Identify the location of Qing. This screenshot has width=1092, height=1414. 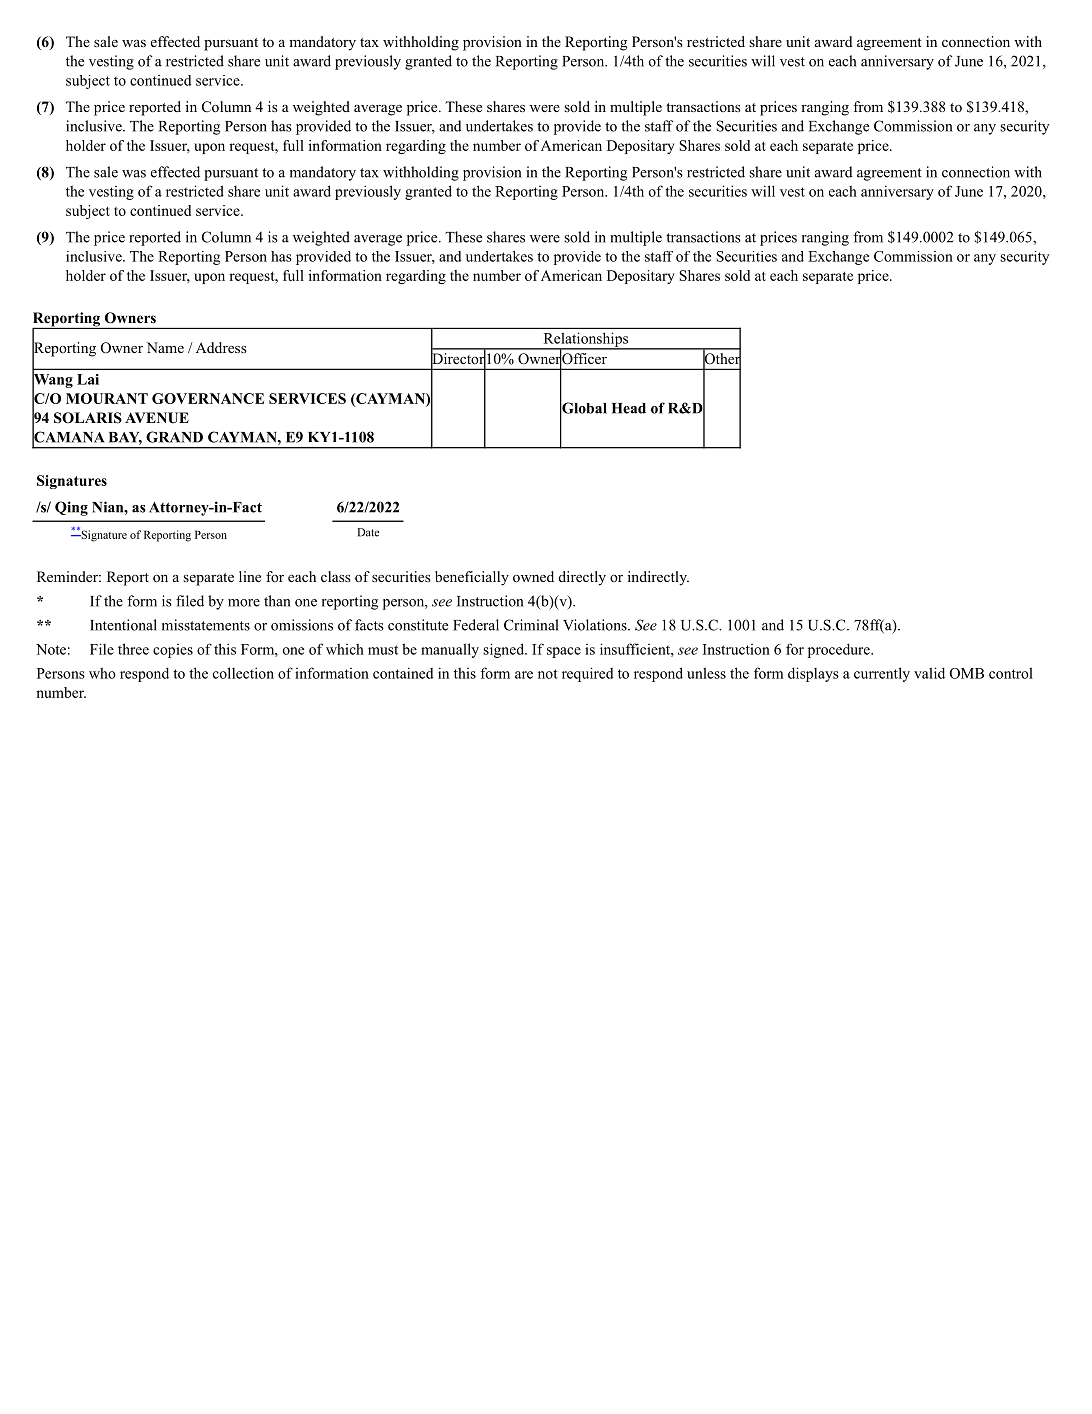
(71, 508).
